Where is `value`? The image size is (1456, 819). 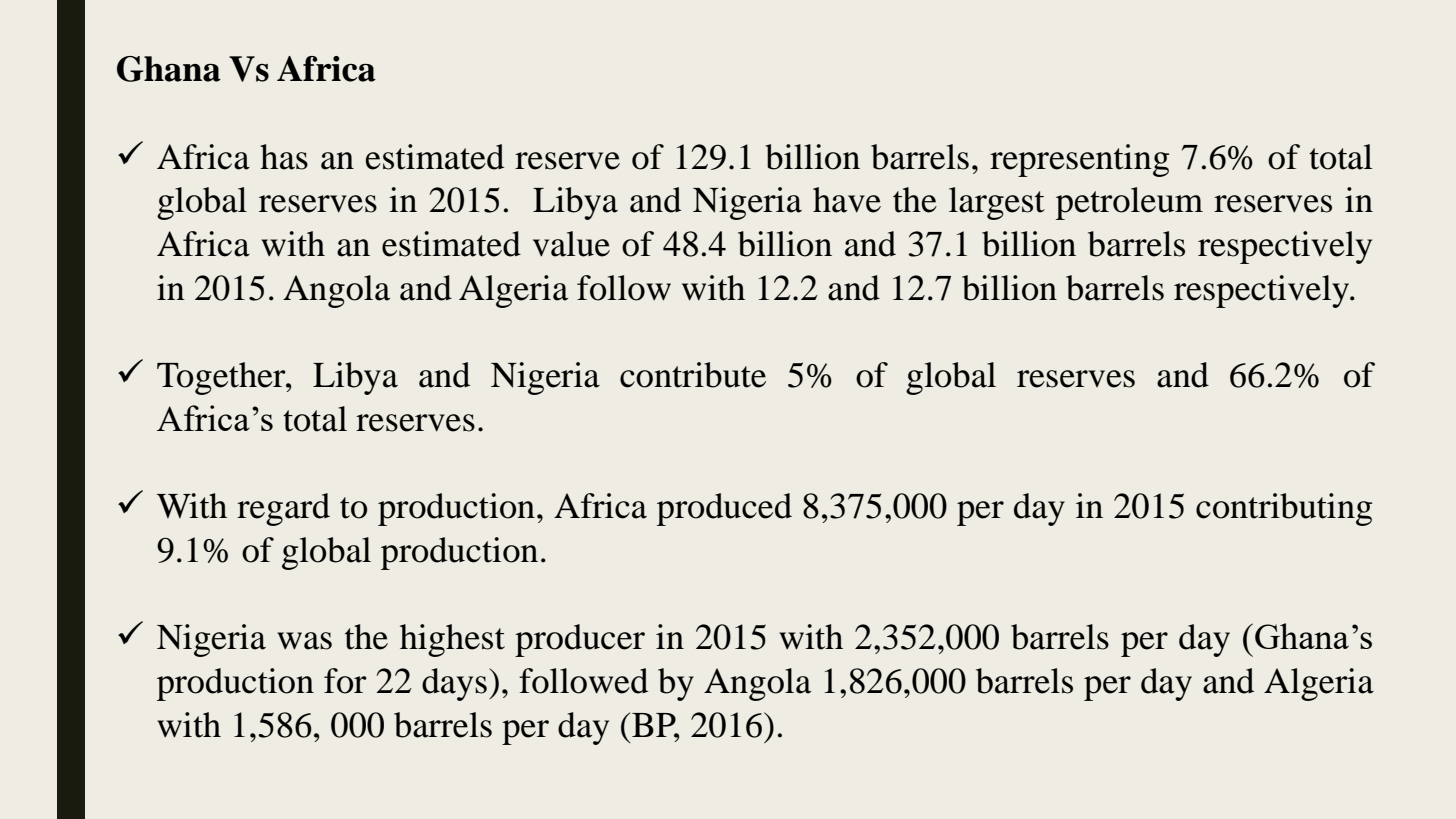 value is located at coordinates (571, 244).
